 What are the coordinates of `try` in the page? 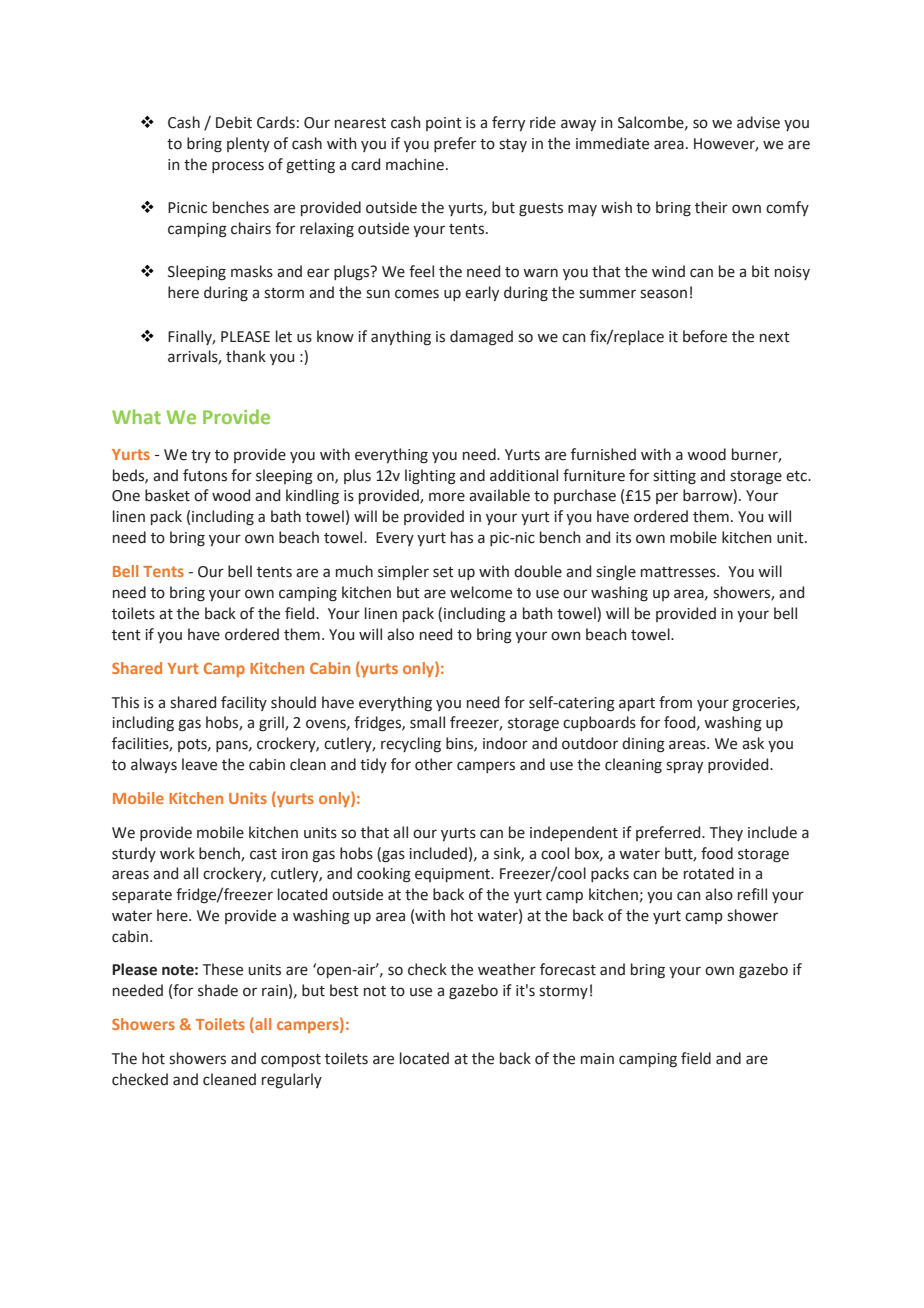 It's located at (201, 456).
